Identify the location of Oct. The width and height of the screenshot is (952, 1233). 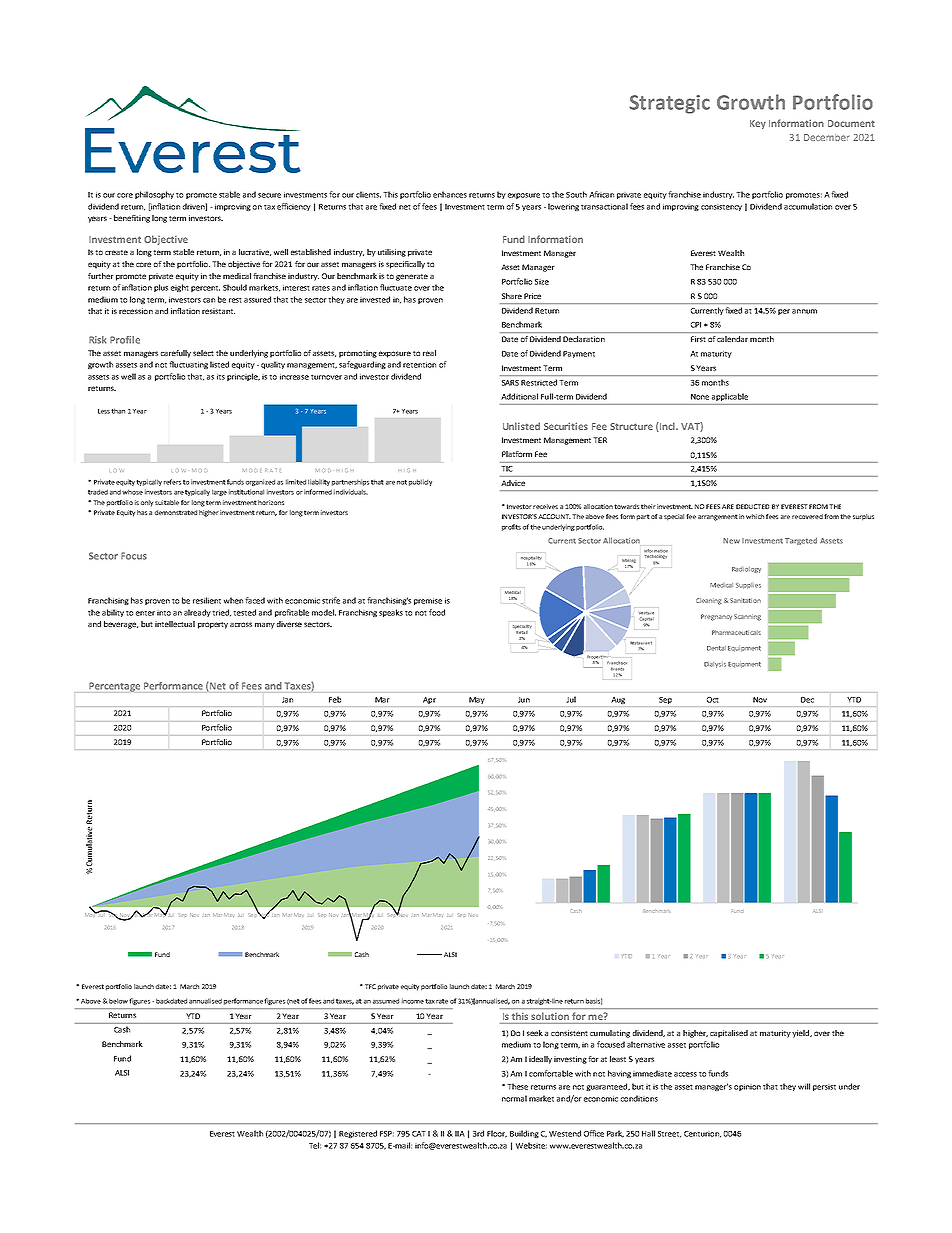
(712, 700).
